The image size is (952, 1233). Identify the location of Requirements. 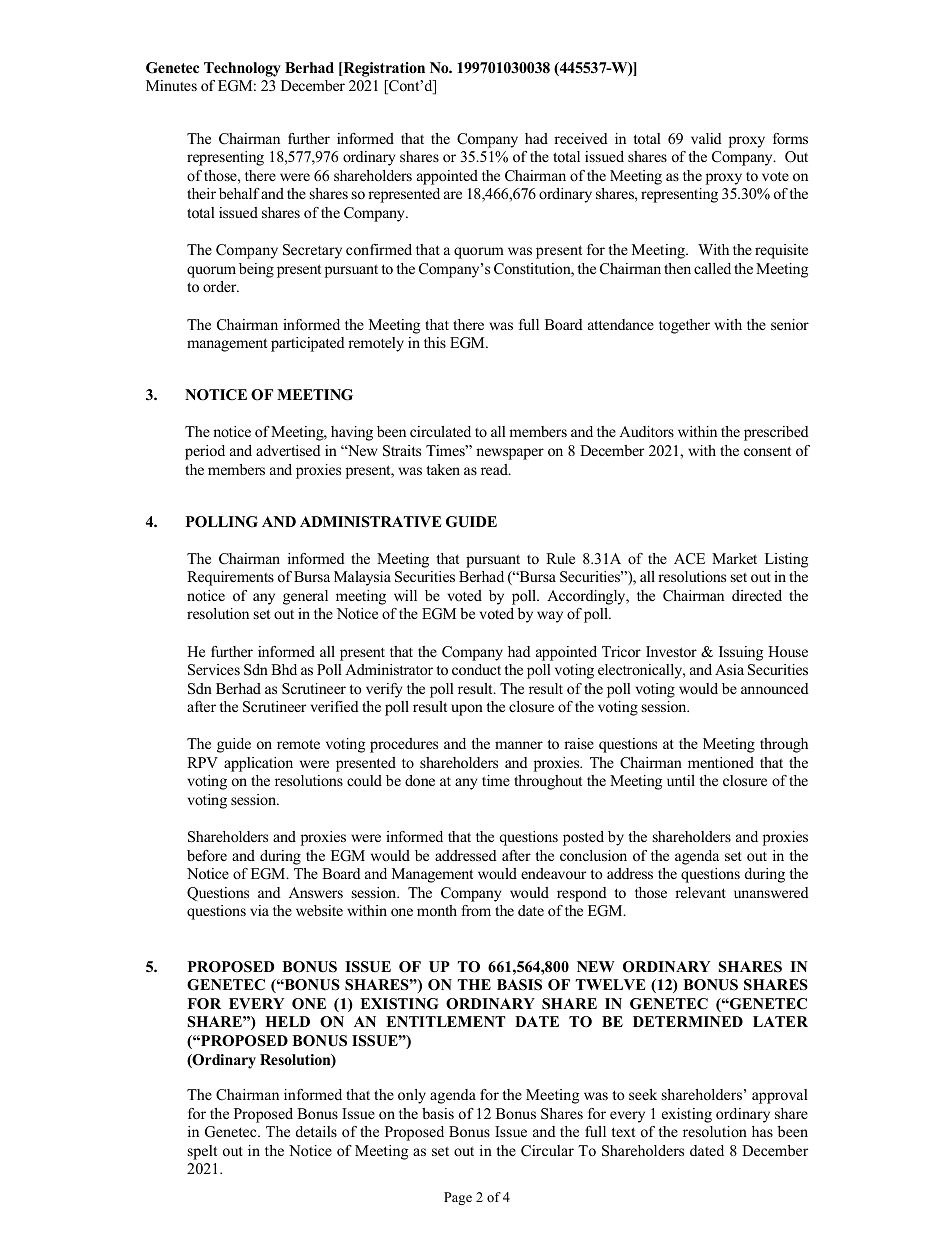
(230, 578).
